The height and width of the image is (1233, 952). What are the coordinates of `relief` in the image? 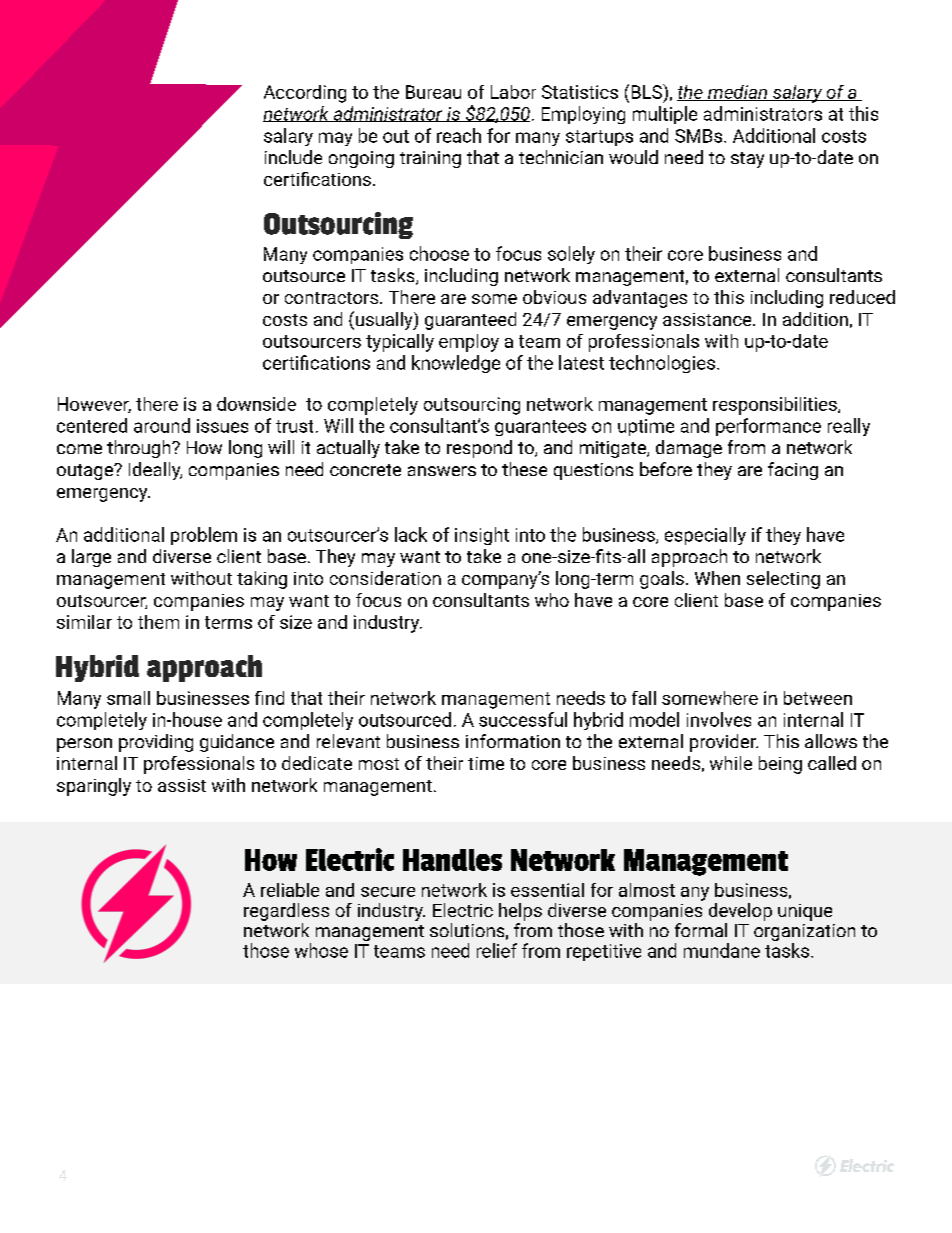 It's located at (497, 950).
